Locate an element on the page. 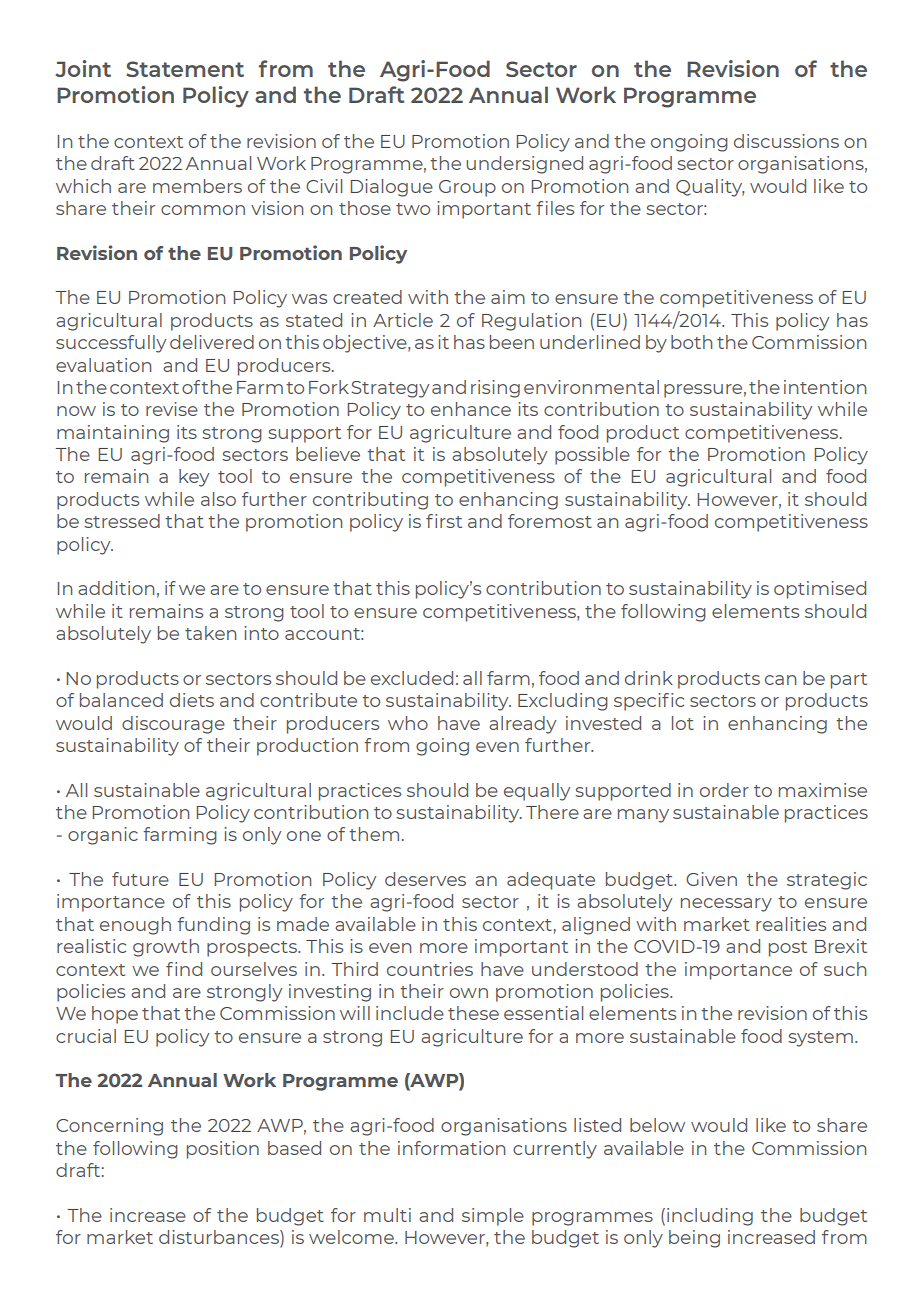  revise is located at coordinates (172, 409).
